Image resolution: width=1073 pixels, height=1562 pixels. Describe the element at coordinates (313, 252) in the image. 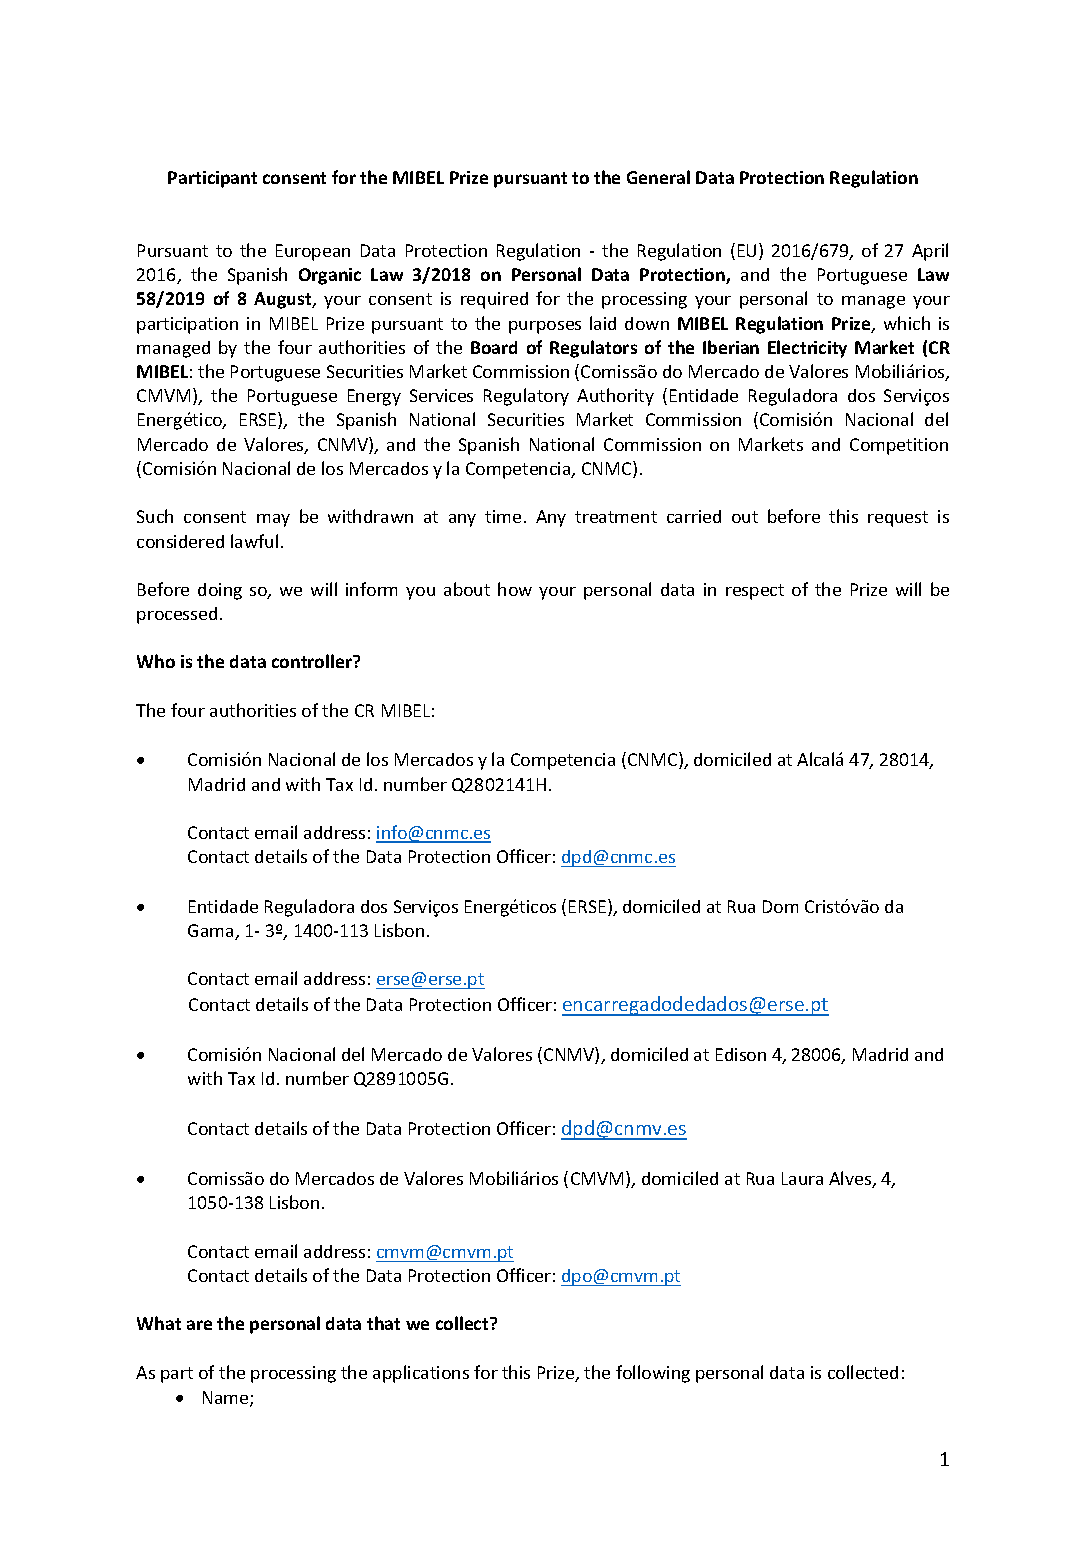

I see `European` at that location.
